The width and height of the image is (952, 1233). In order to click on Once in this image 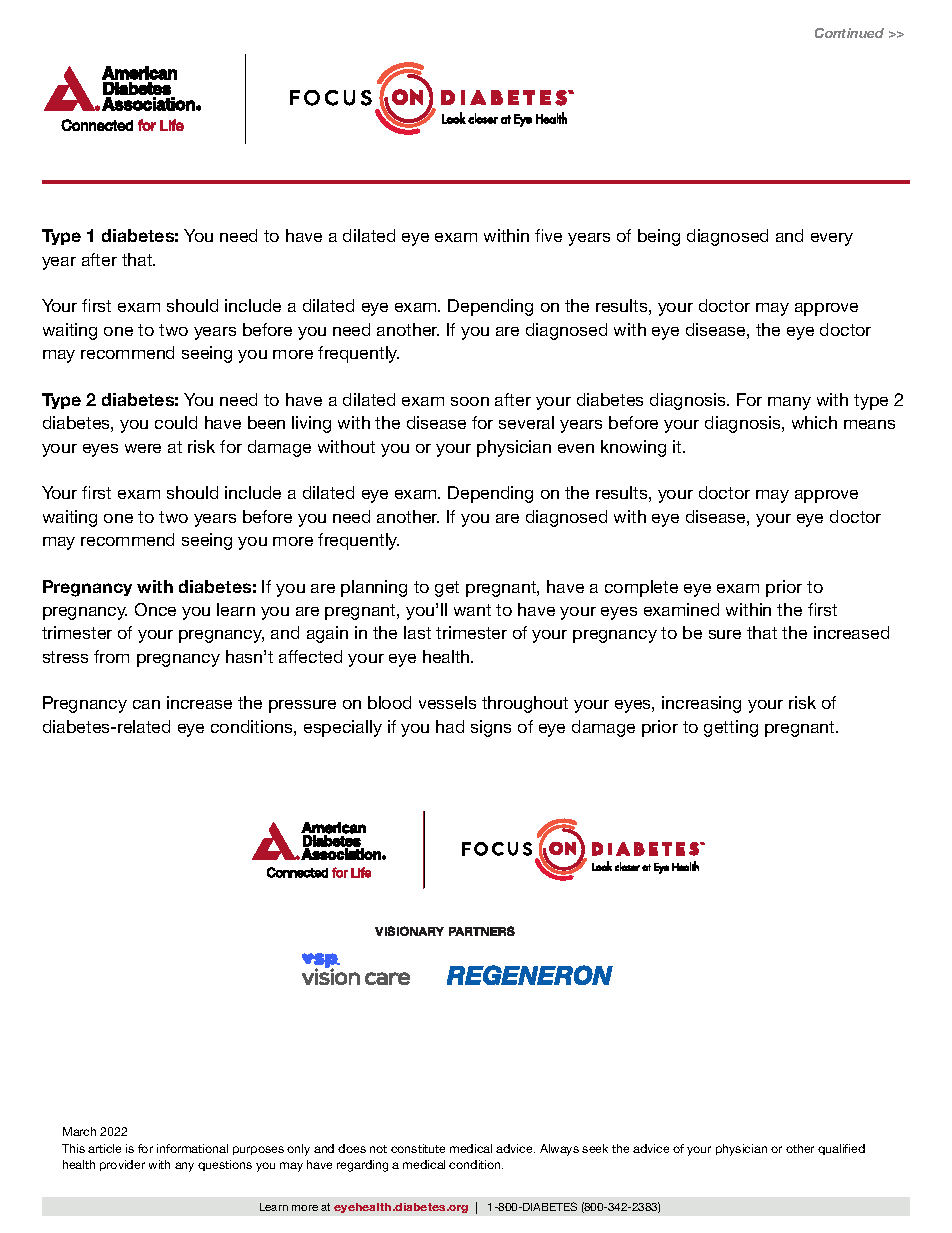, I will do `click(155, 609)`.
